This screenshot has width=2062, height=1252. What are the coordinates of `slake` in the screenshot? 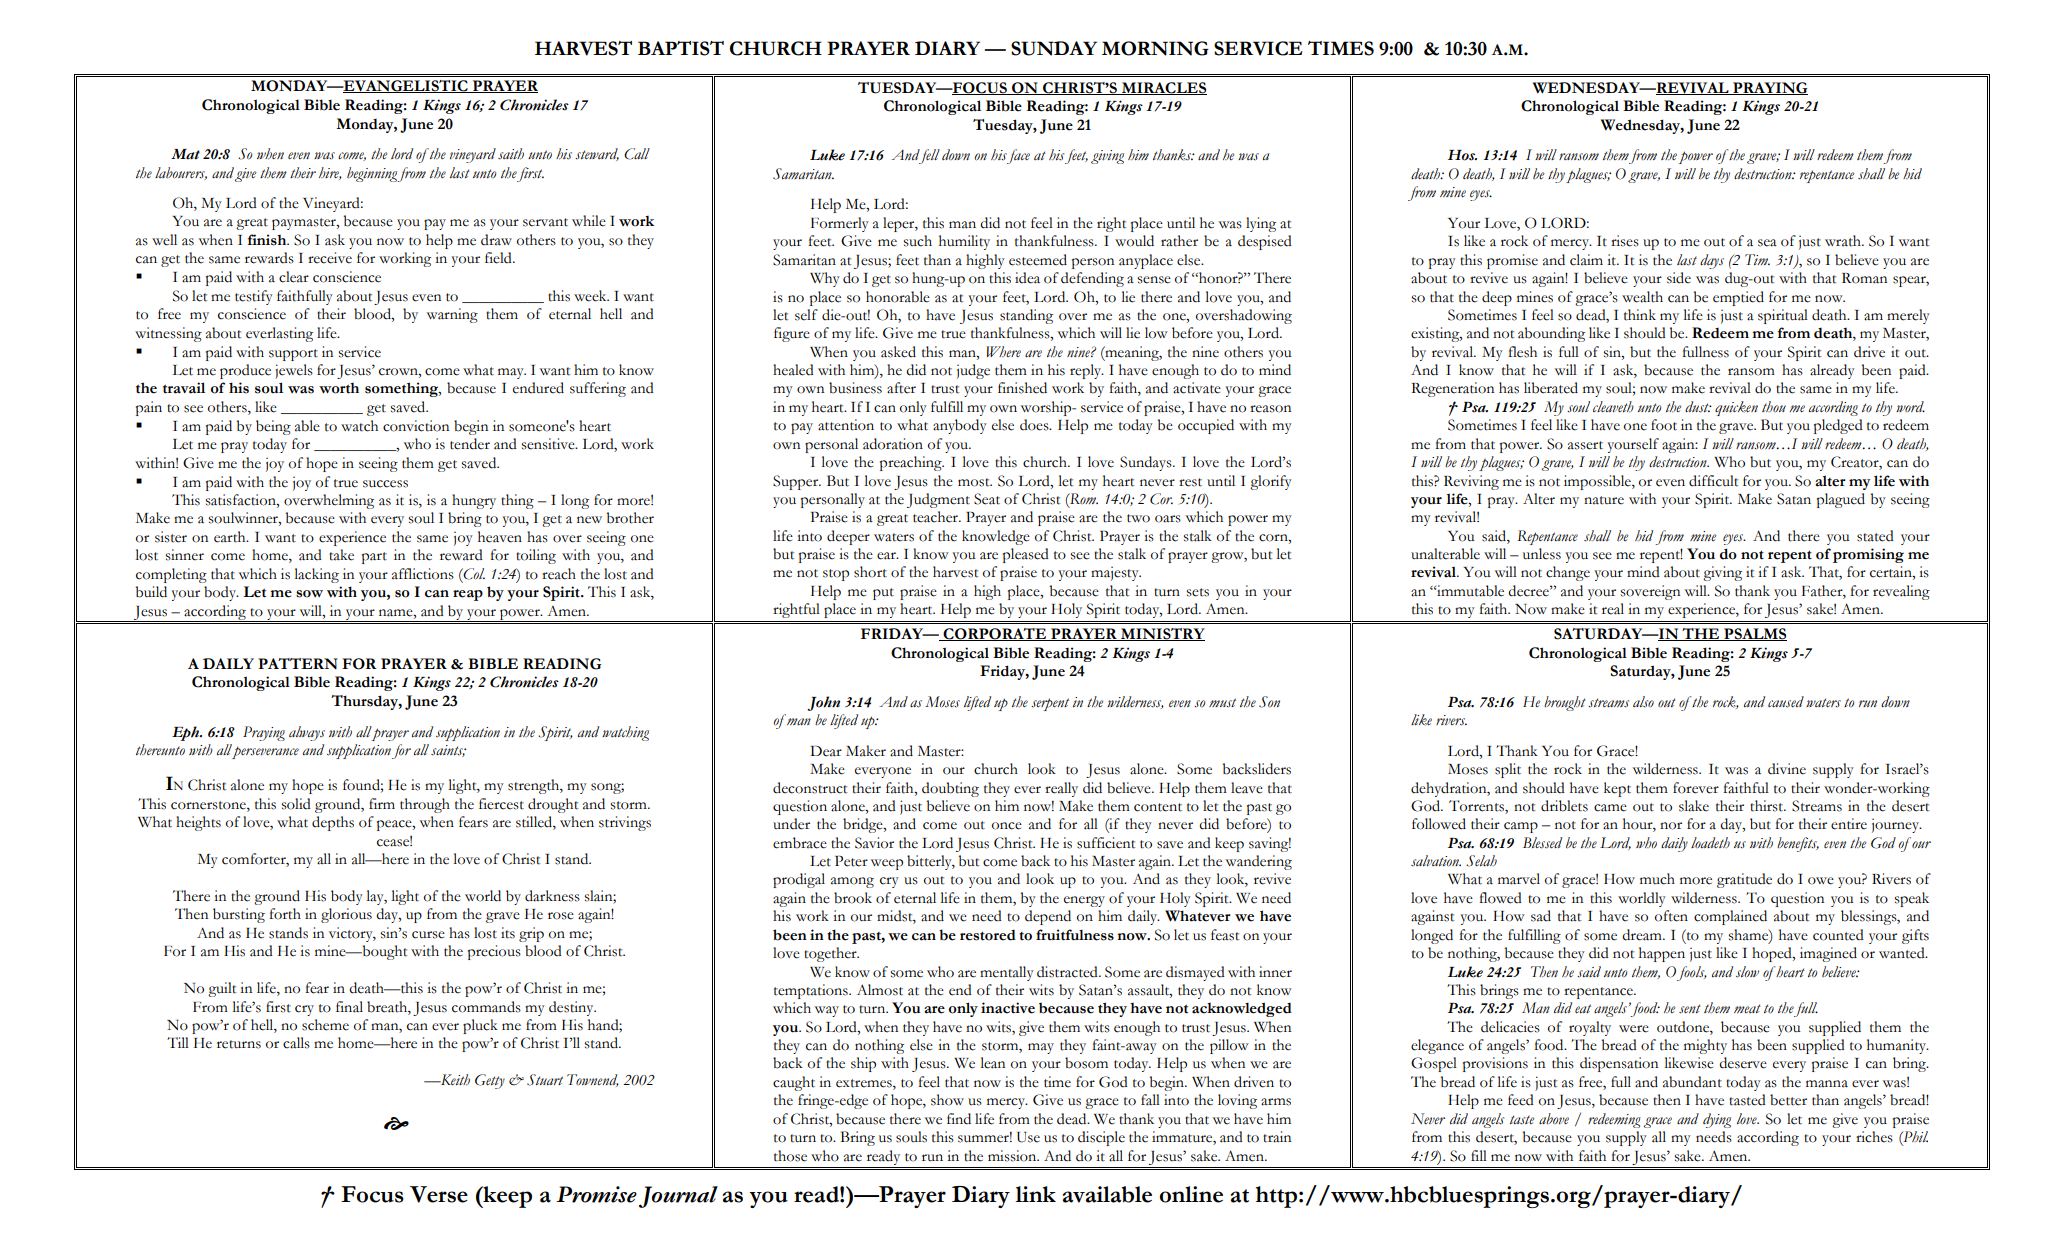 It's located at (1694, 806).
